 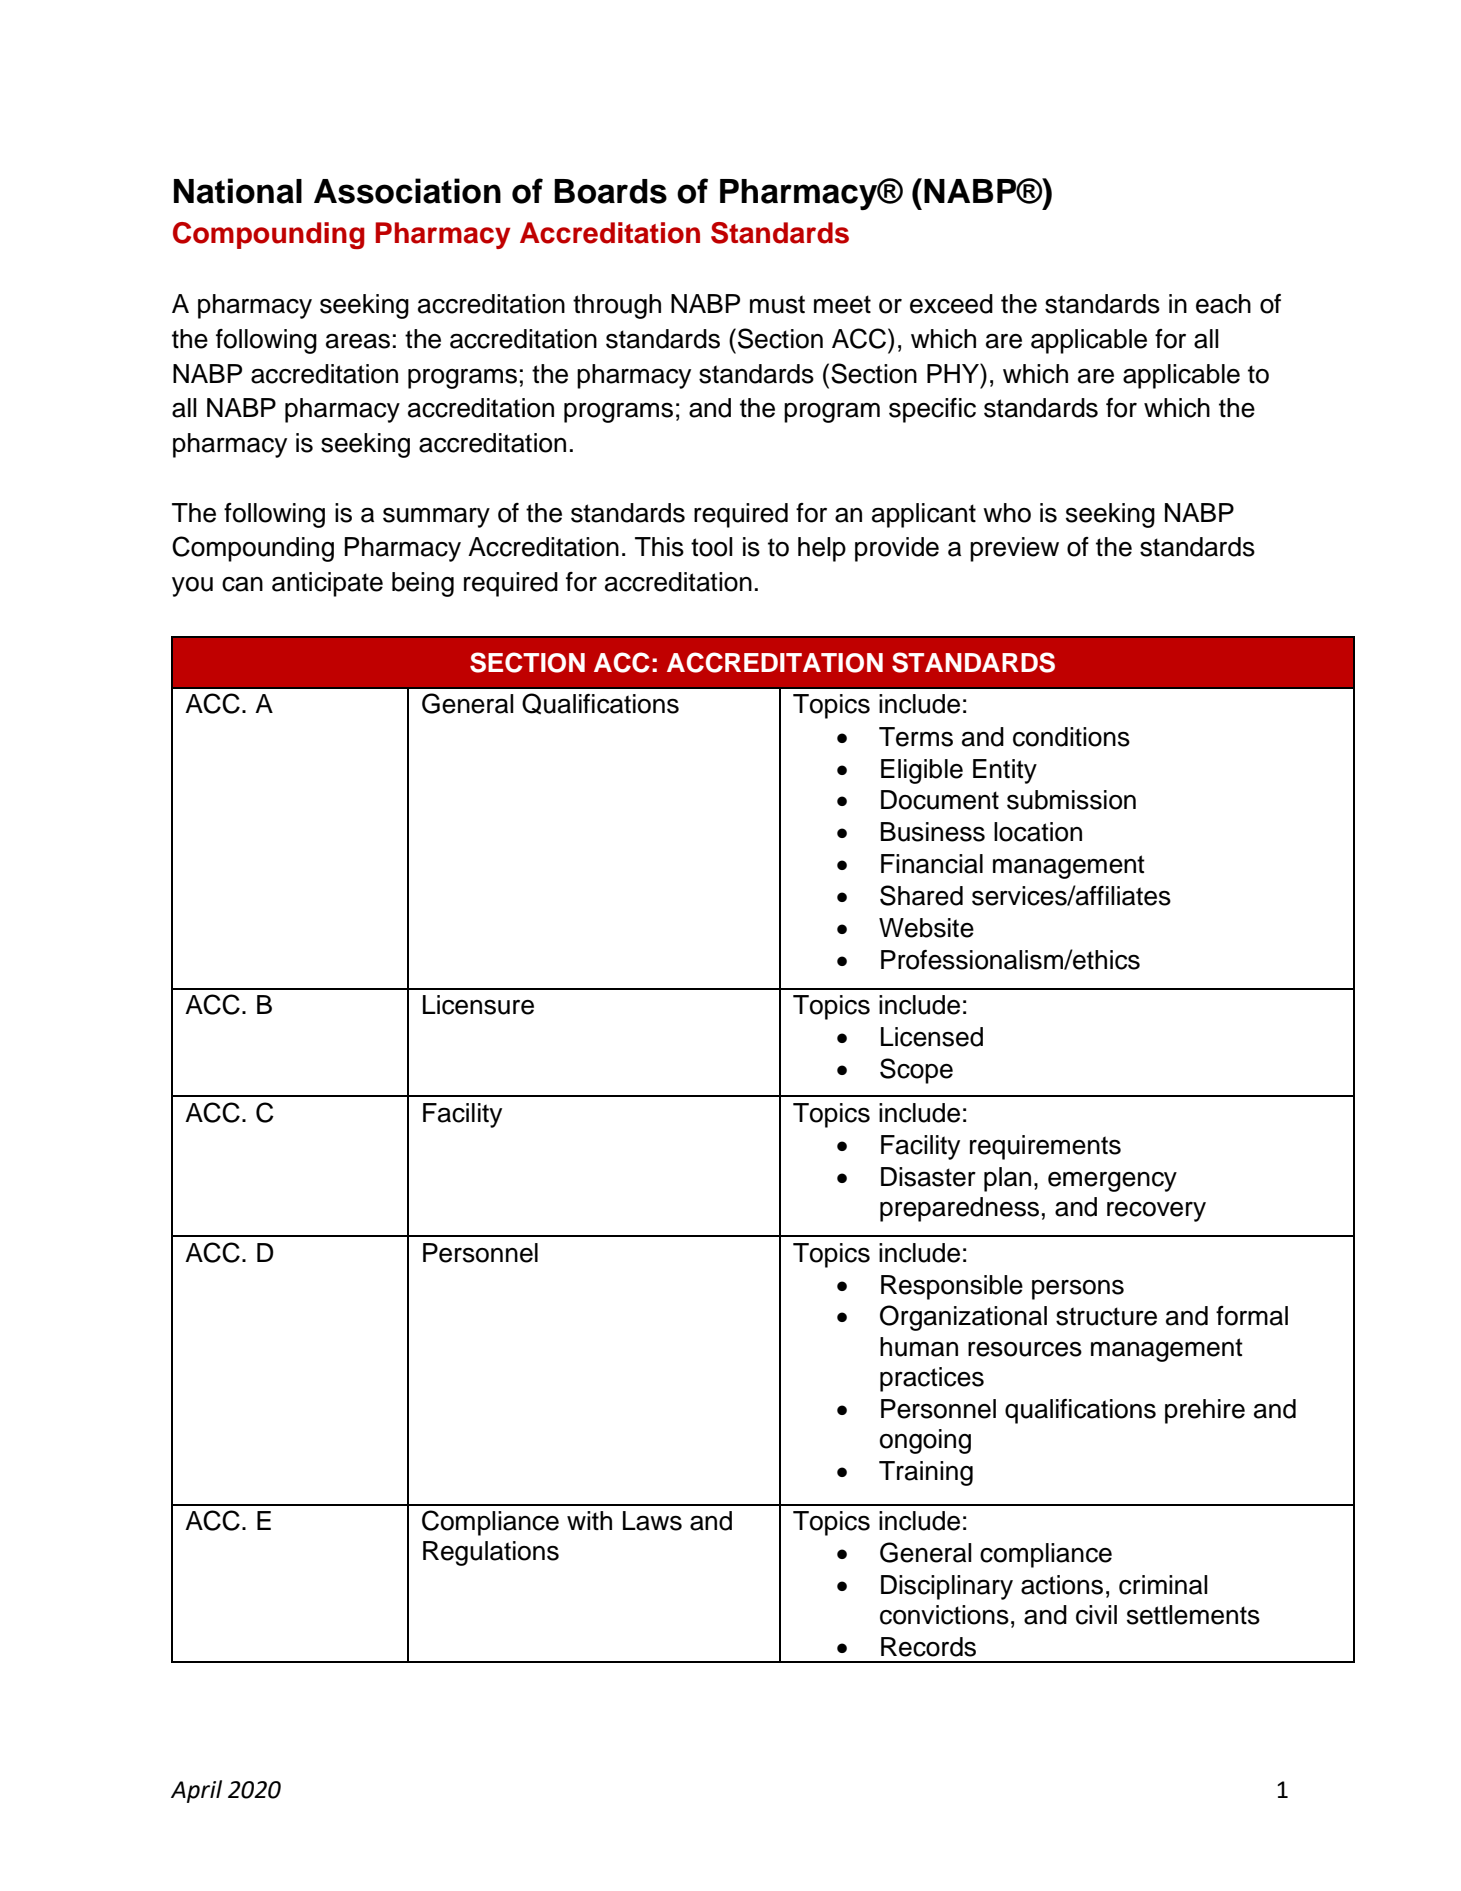 What do you see at coordinates (933, 832) in the document?
I see `Business` at bounding box center [933, 832].
